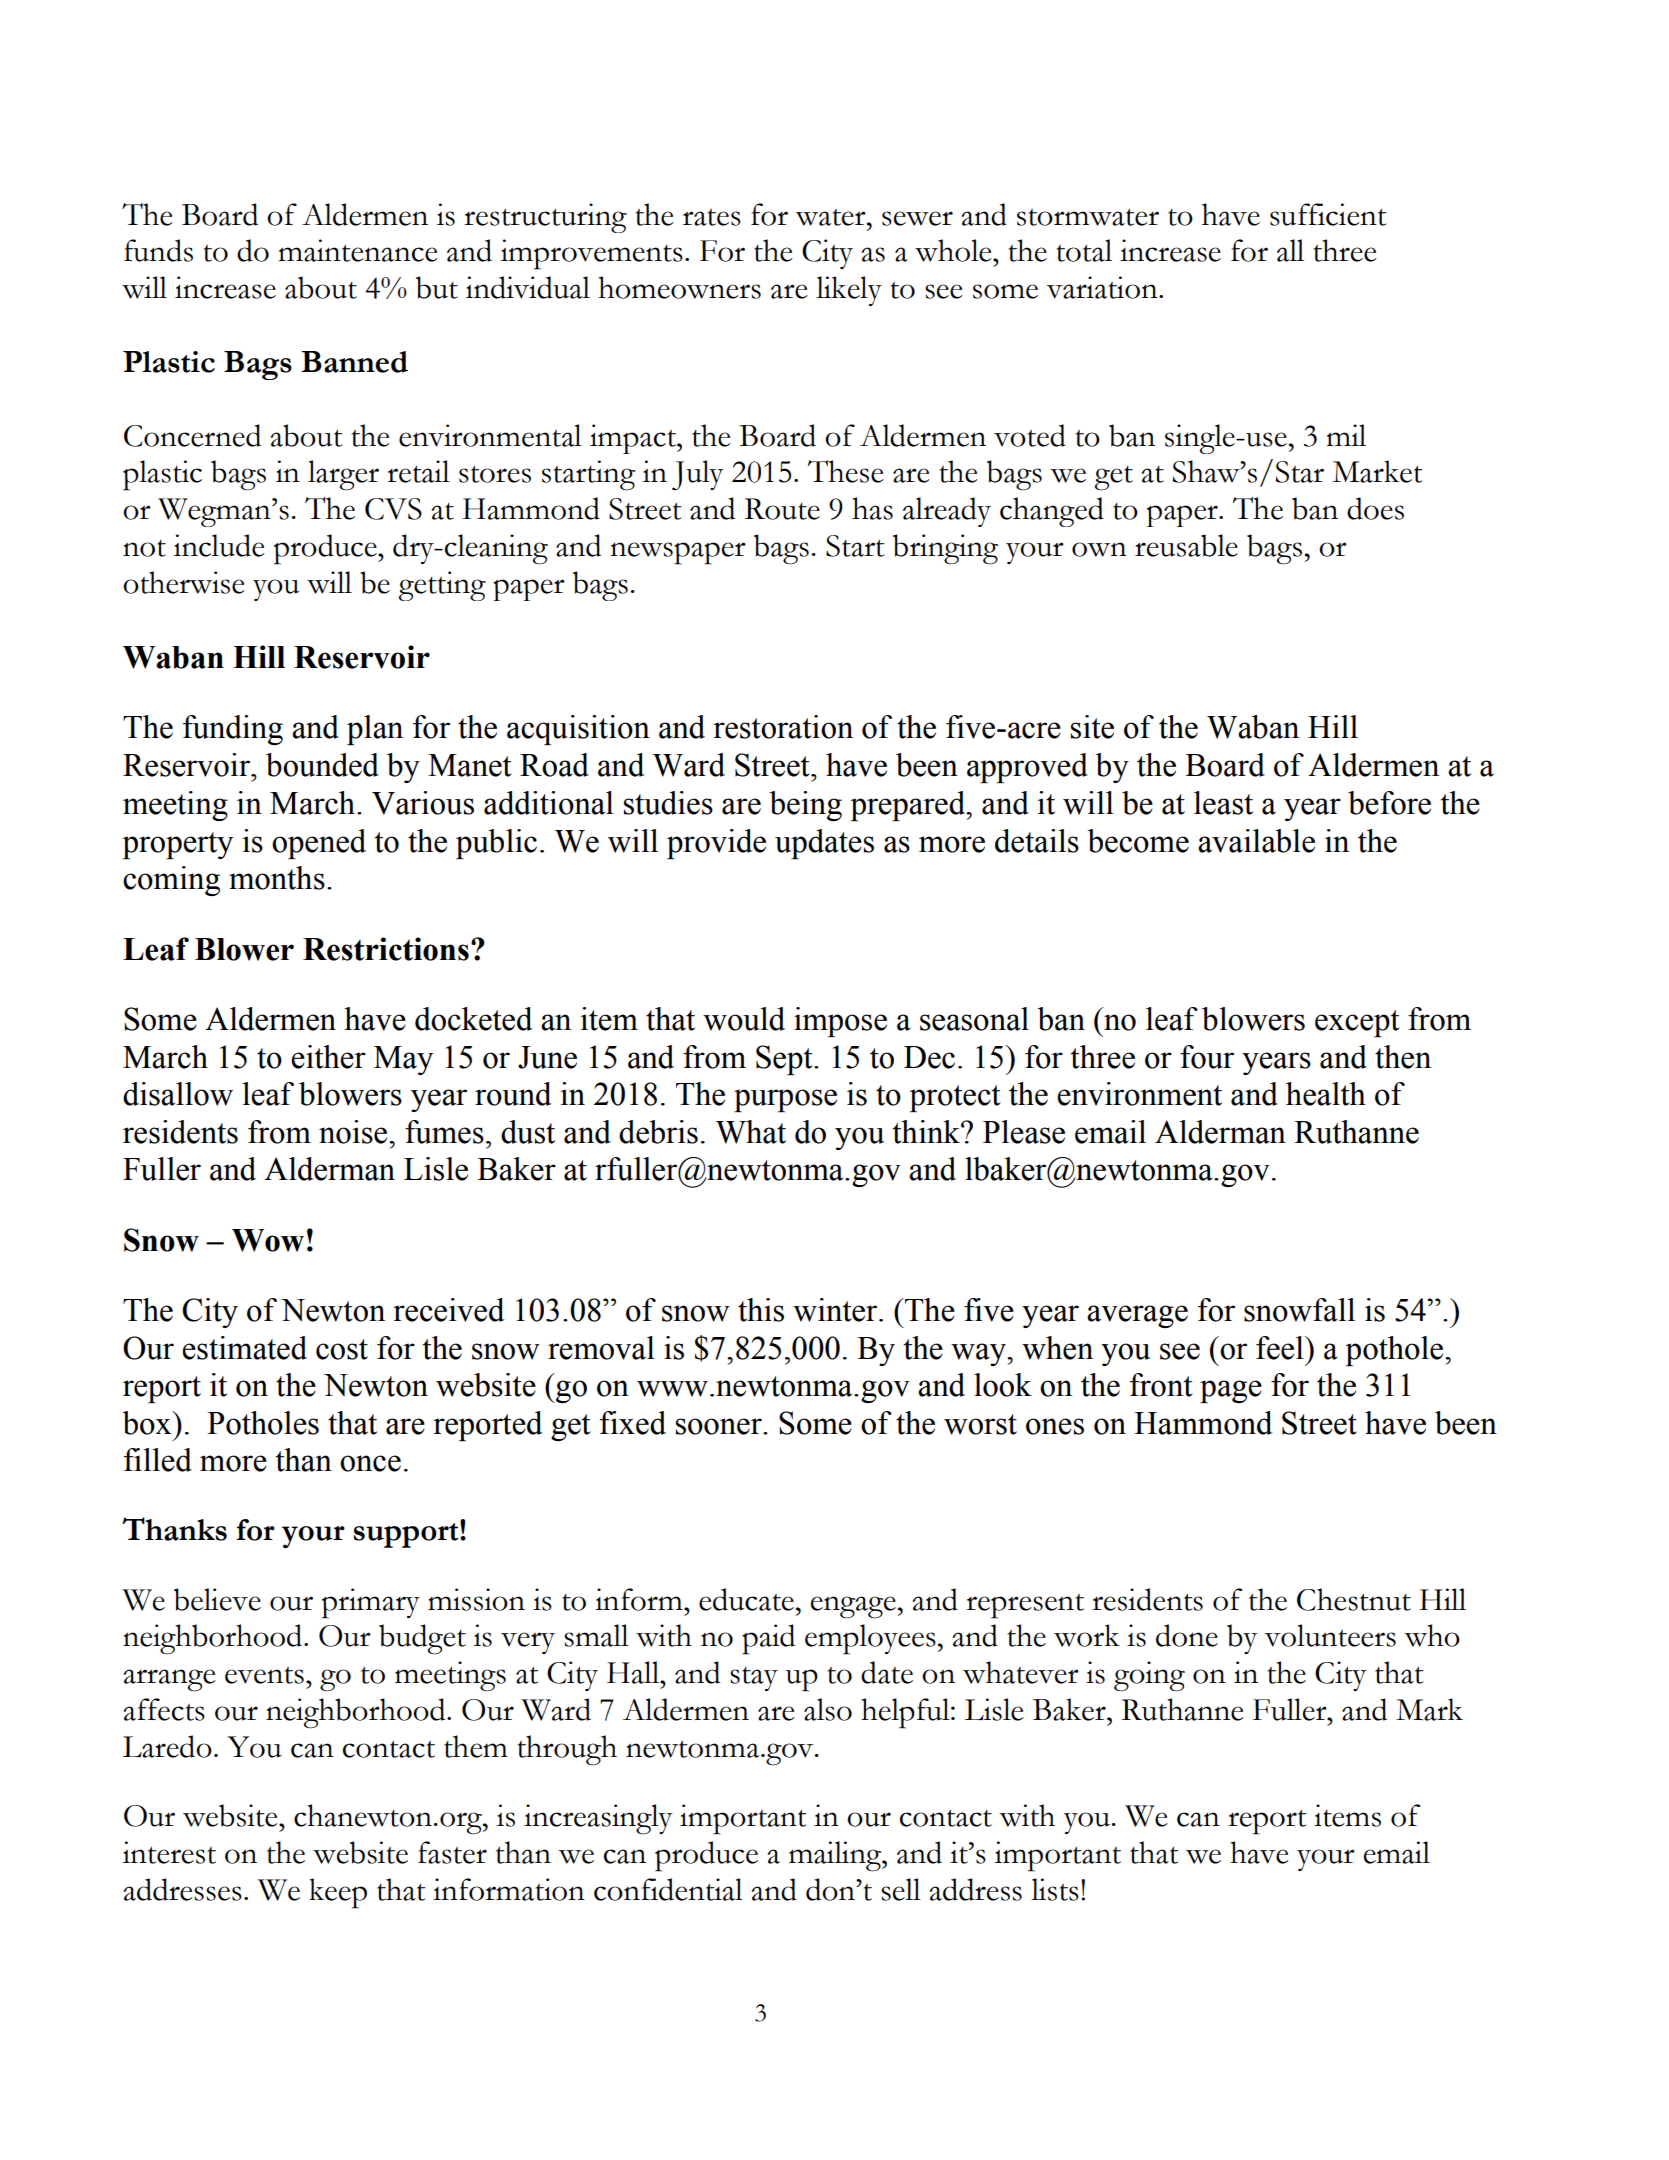 The image size is (1669, 2160). What do you see at coordinates (233, 730) in the screenshot?
I see `funding` at bounding box center [233, 730].
